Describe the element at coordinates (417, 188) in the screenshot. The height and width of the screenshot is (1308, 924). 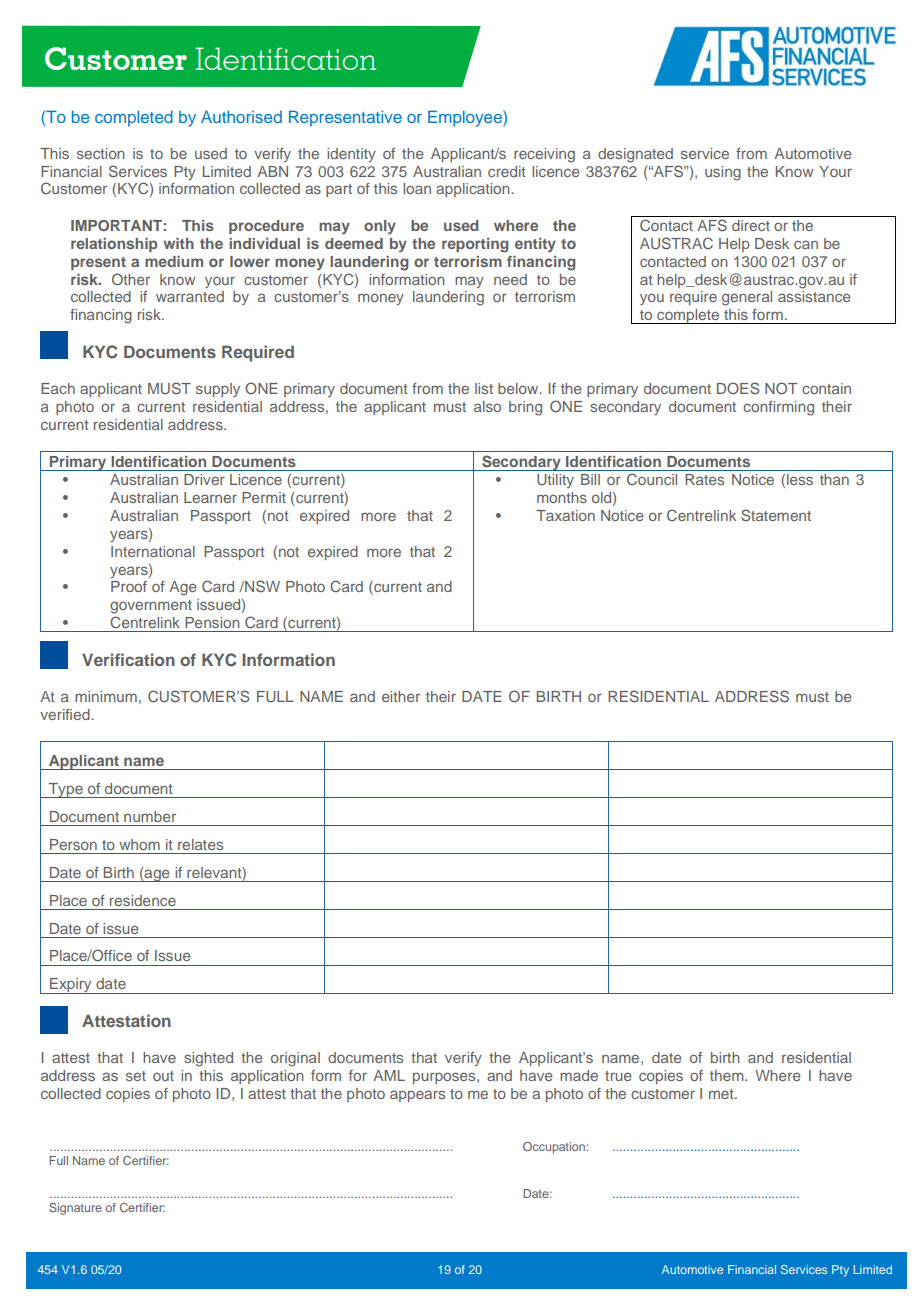
I see `loan` at that location.
